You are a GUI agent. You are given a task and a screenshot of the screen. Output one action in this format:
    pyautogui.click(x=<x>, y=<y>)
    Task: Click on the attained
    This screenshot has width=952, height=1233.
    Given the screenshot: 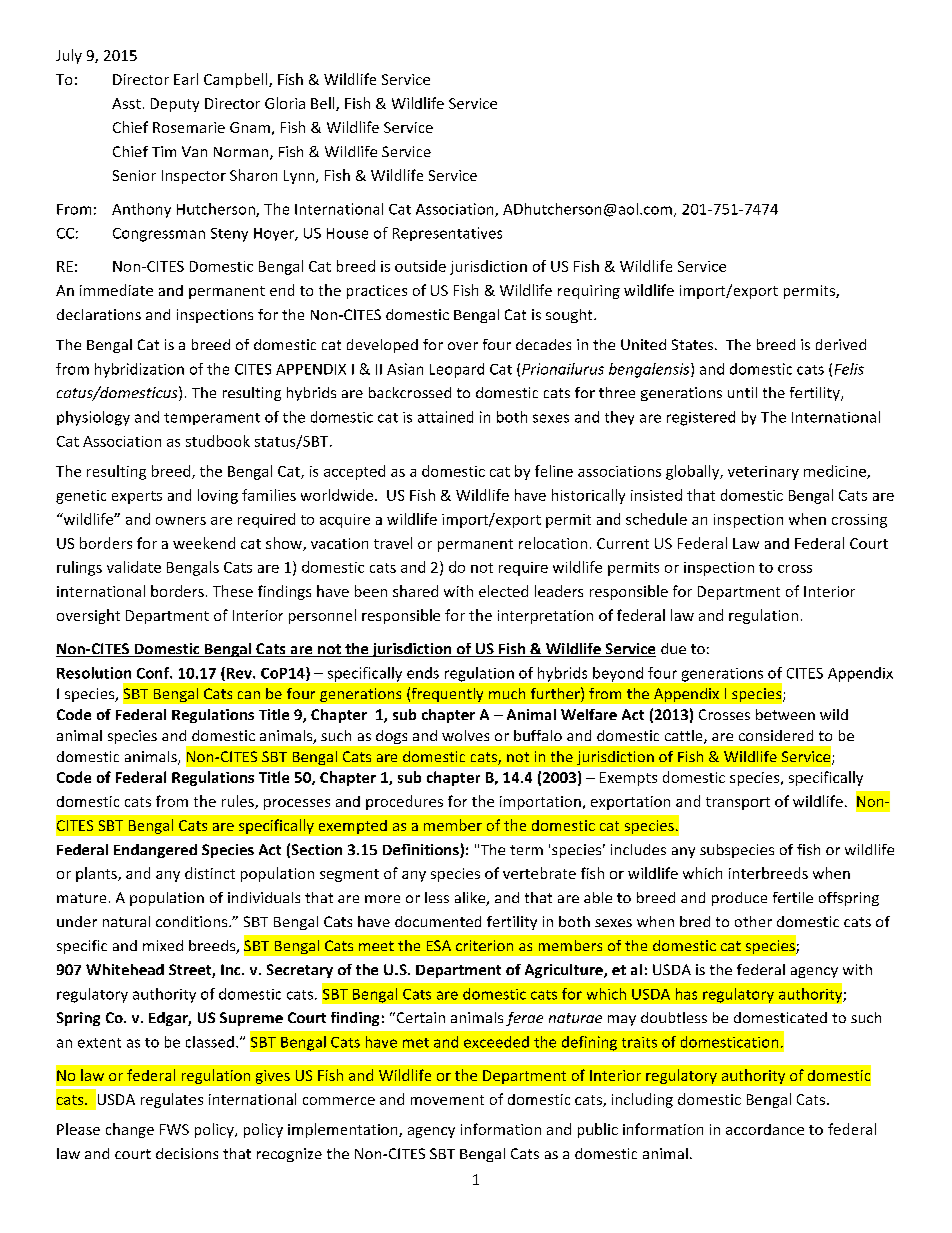 What is the action you would take?
    pyautogui.click(x=445, y=417)
